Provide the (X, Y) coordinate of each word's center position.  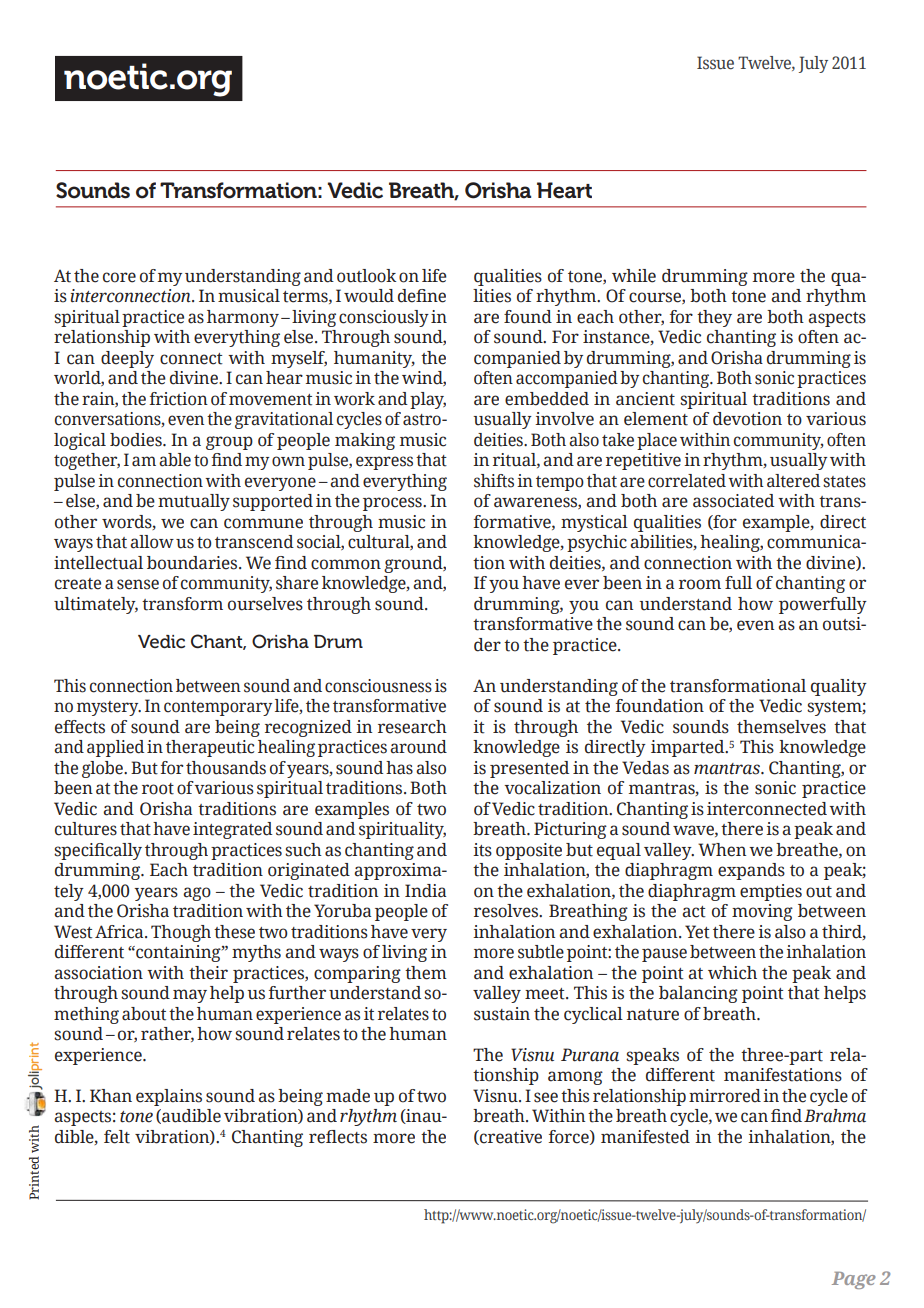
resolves (507, 911)
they (714, 318)
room (700, 584)
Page (854, 1280)
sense (138, 584)
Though (181, 933)
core (119, 277)
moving (762, 912)
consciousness (378, 686)
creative (510, 1137)
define (422, 296)
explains (169, 1097)
